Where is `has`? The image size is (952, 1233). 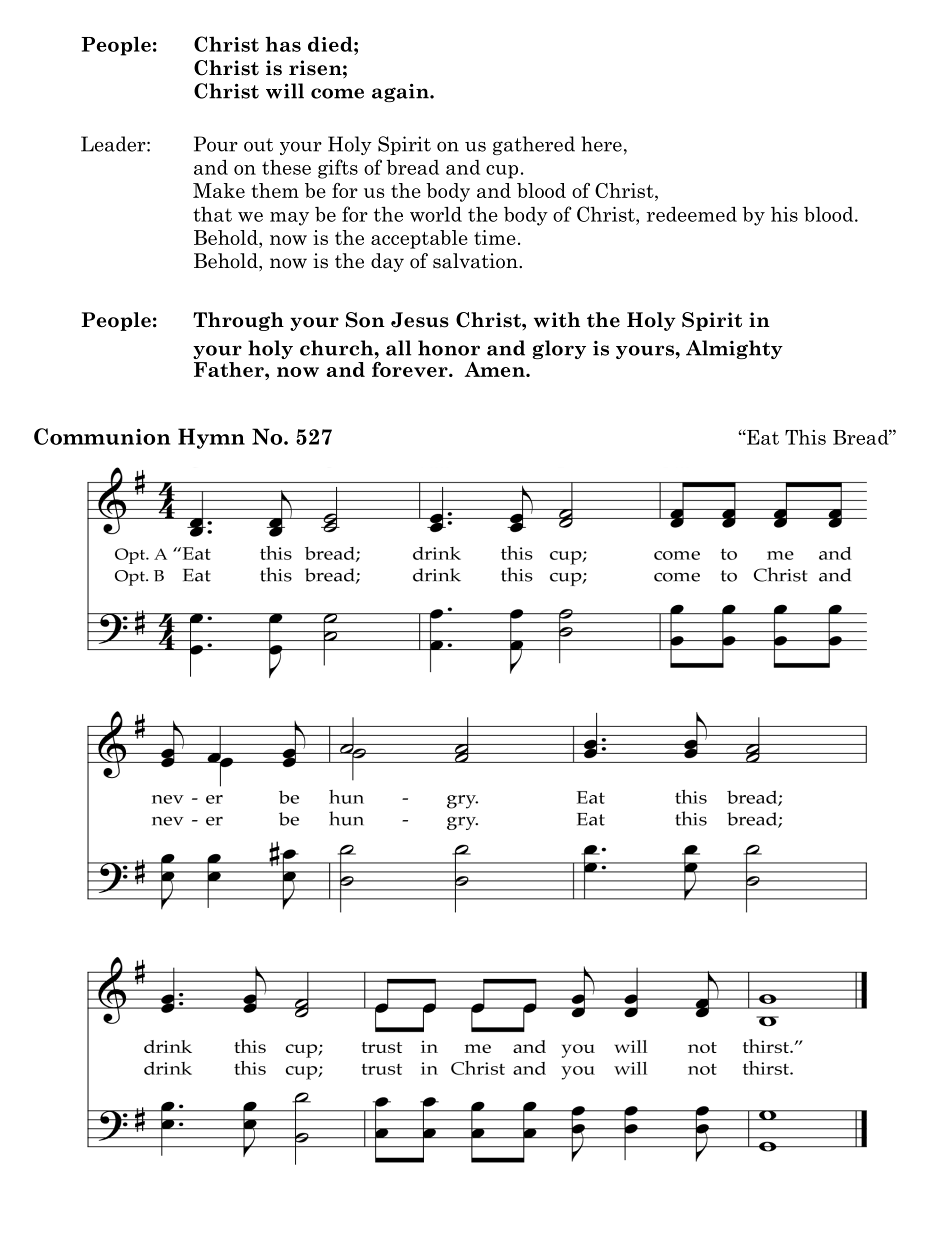
has is located at coordinates (283, 44).
